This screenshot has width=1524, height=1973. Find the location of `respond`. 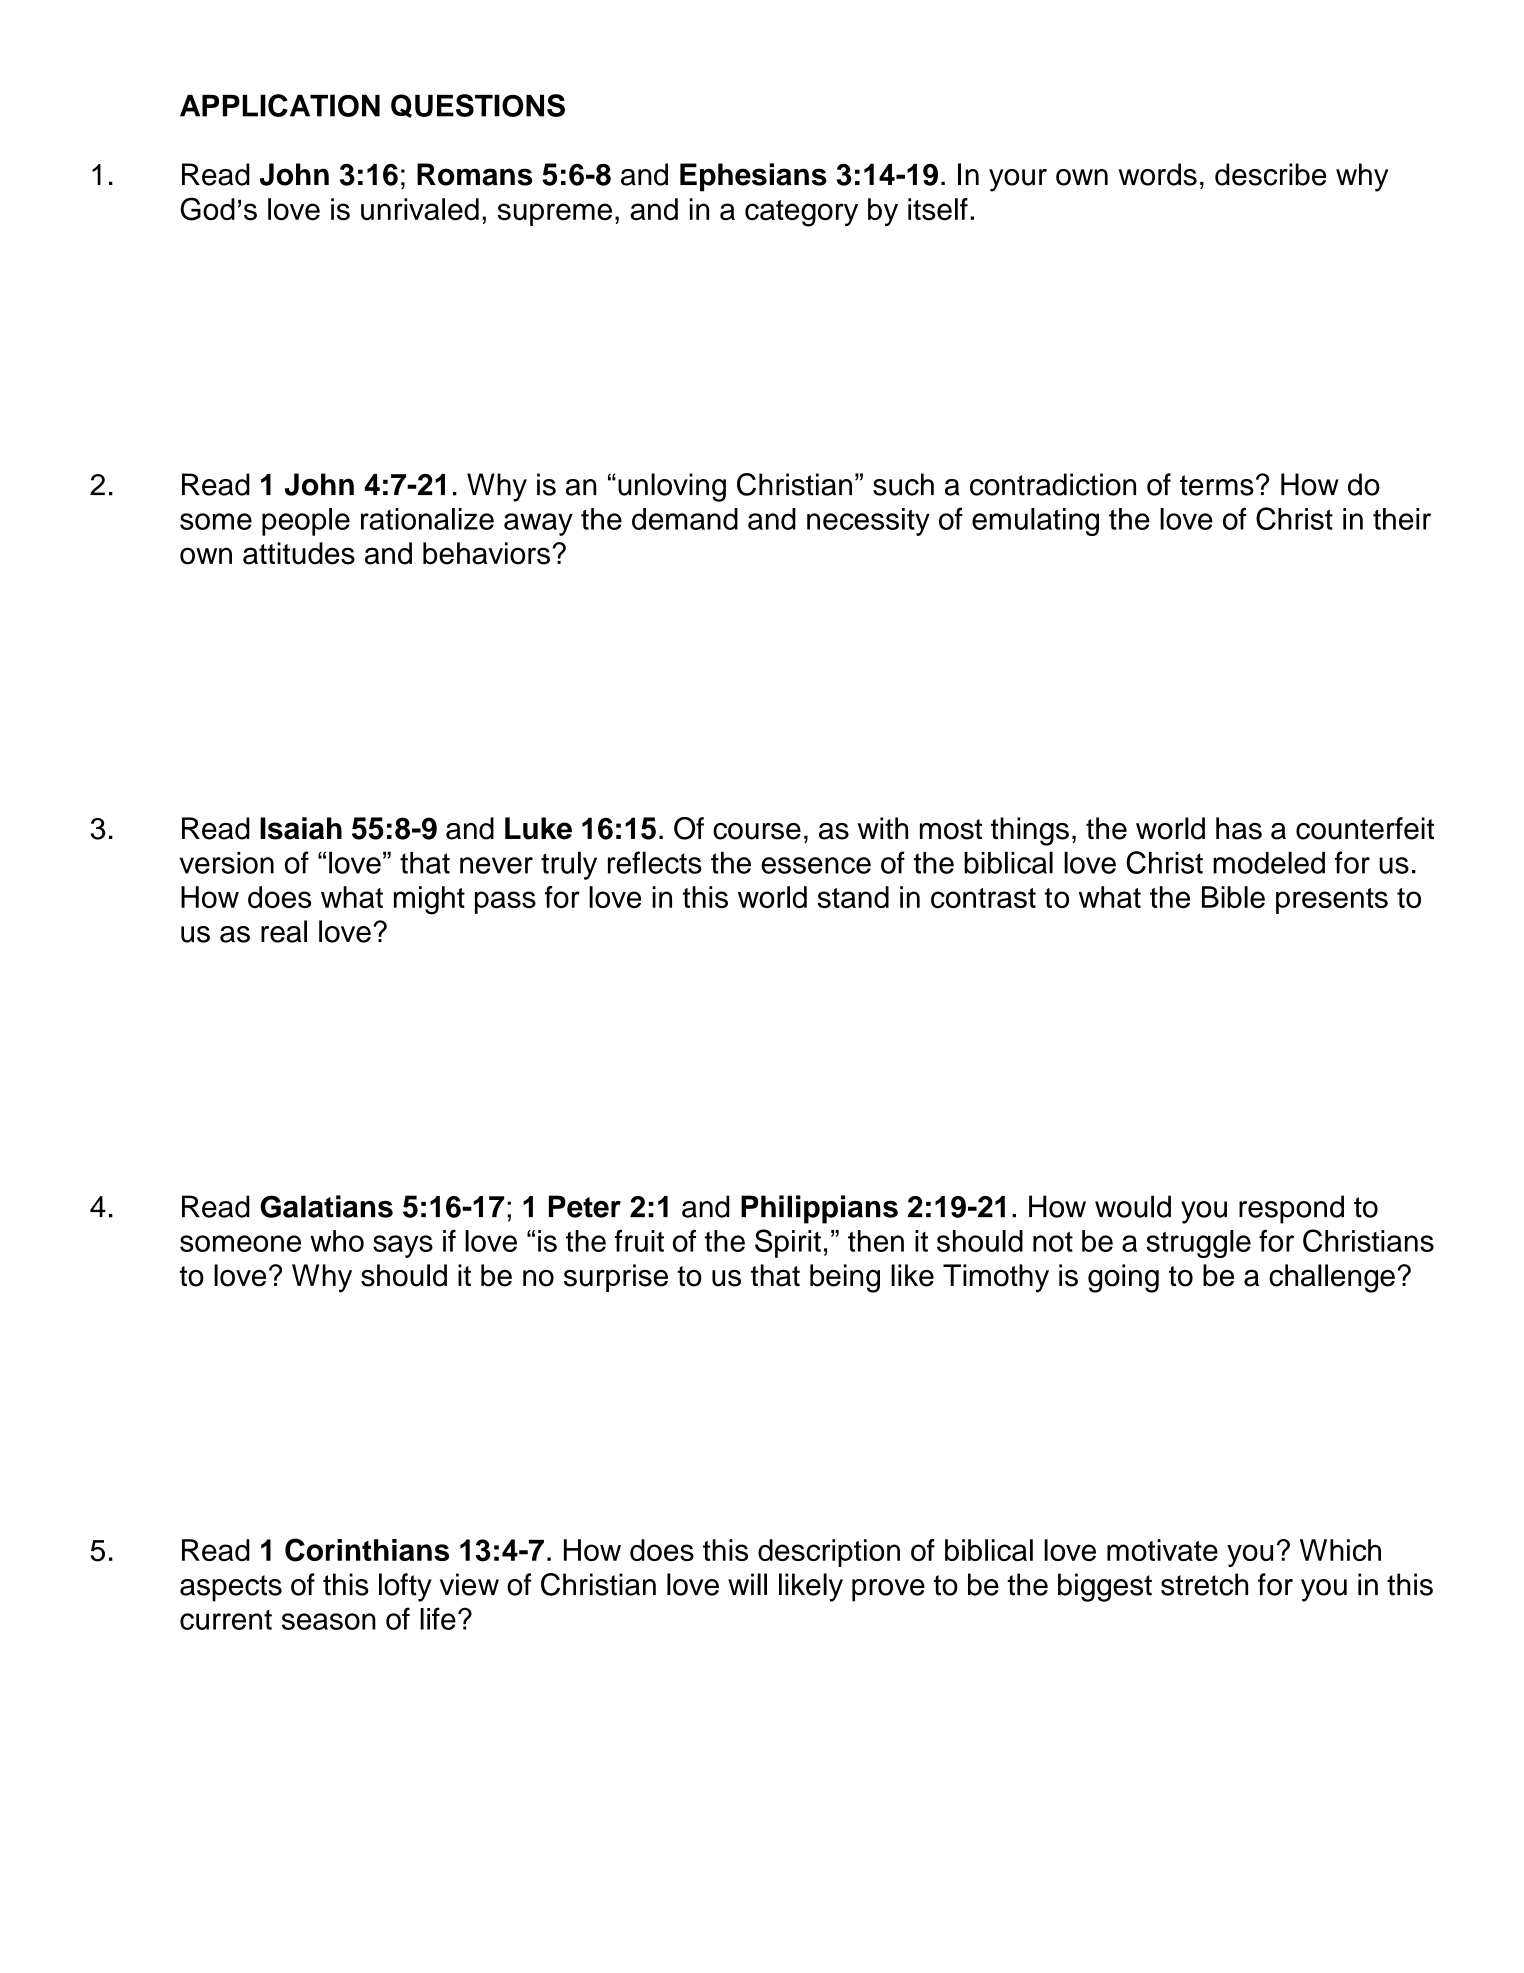

respond is located at coordinates (1291, 1209).
